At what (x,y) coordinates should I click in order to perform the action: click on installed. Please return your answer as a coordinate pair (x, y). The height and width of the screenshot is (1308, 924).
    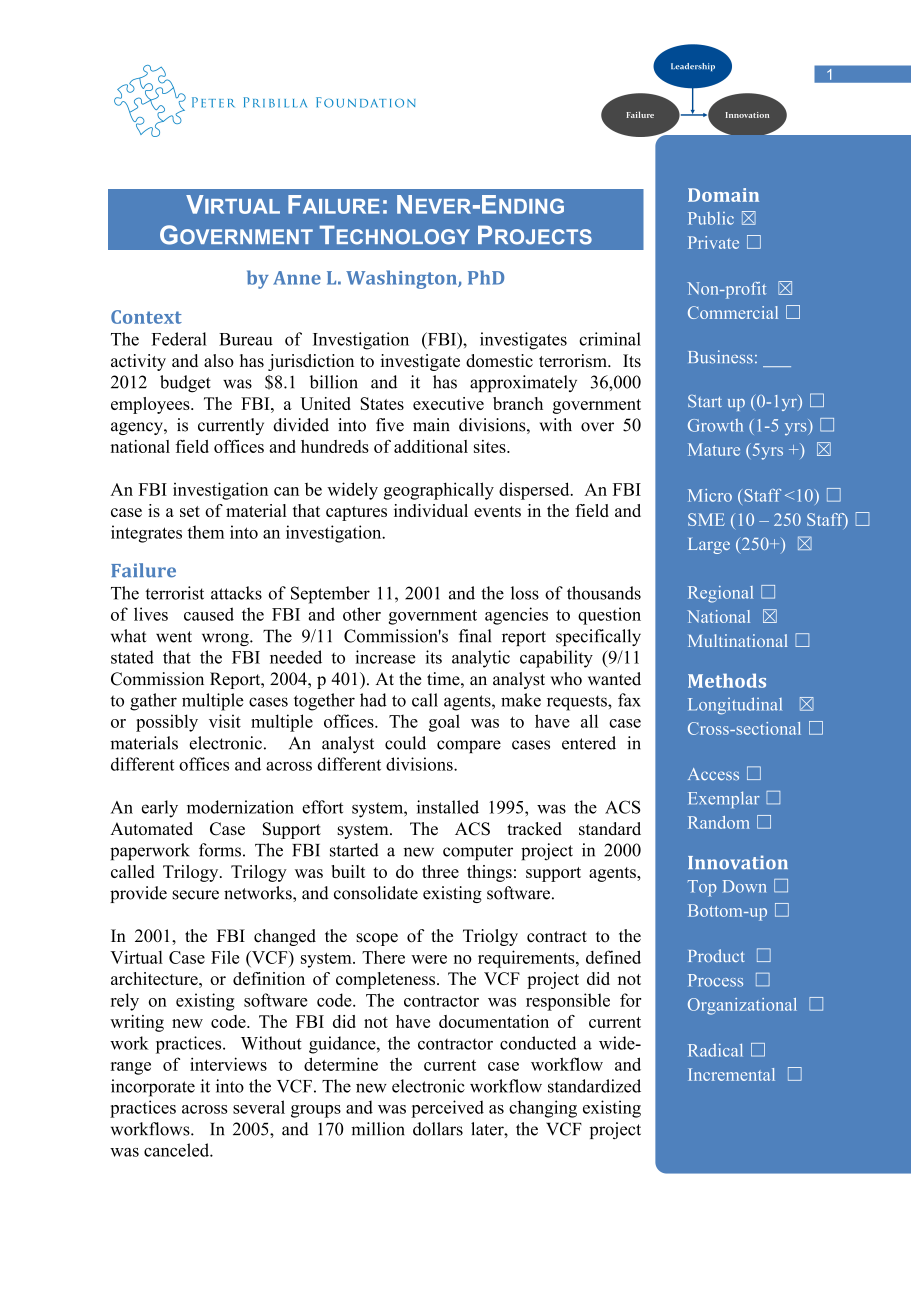
    Looking at the image, I should click on (448, 807).
